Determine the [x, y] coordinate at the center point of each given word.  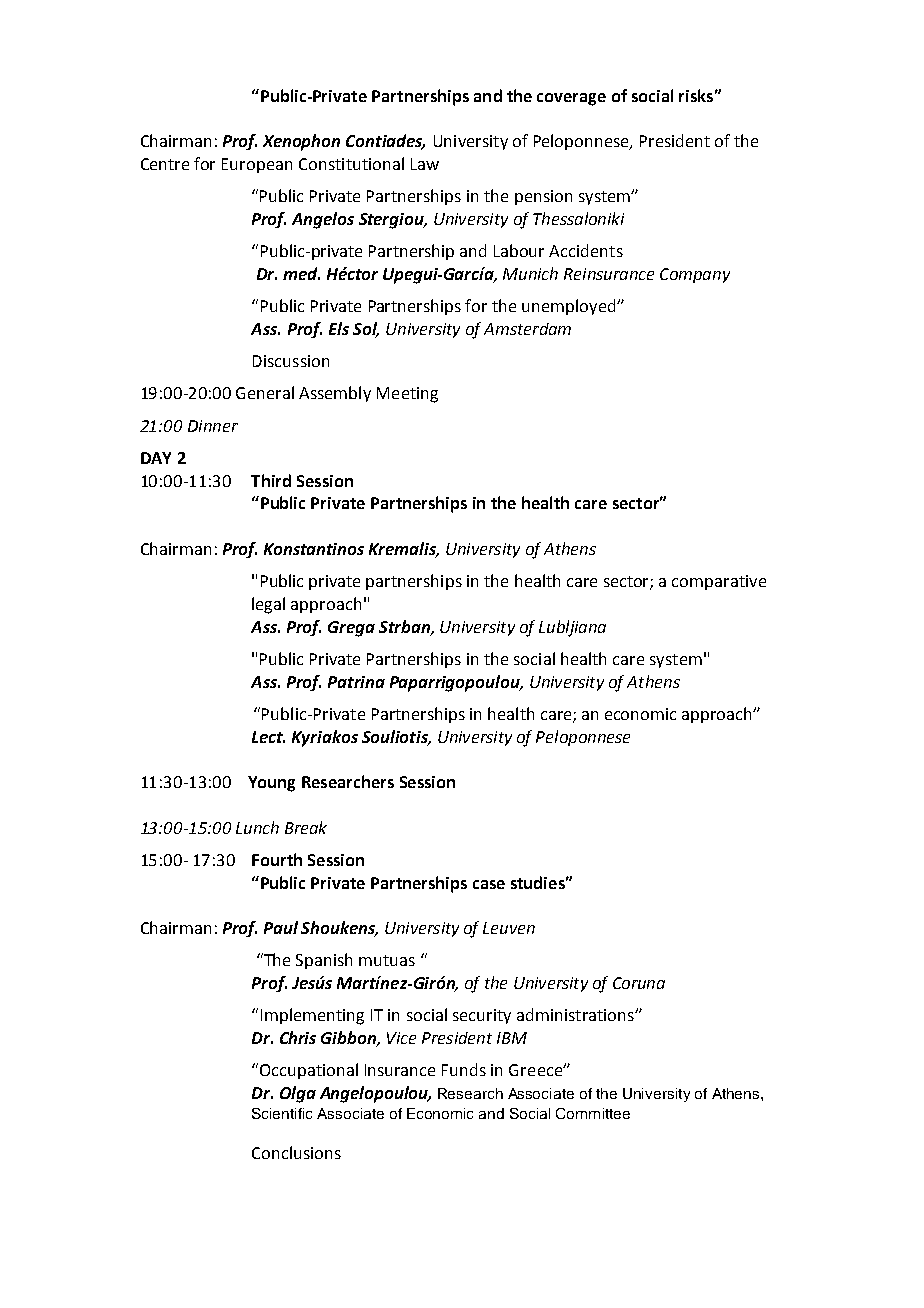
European [257, 165]
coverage [571, 99]
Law [425, 164]
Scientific [282, 1113]
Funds [464, 1069]
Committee [593, 1113]
